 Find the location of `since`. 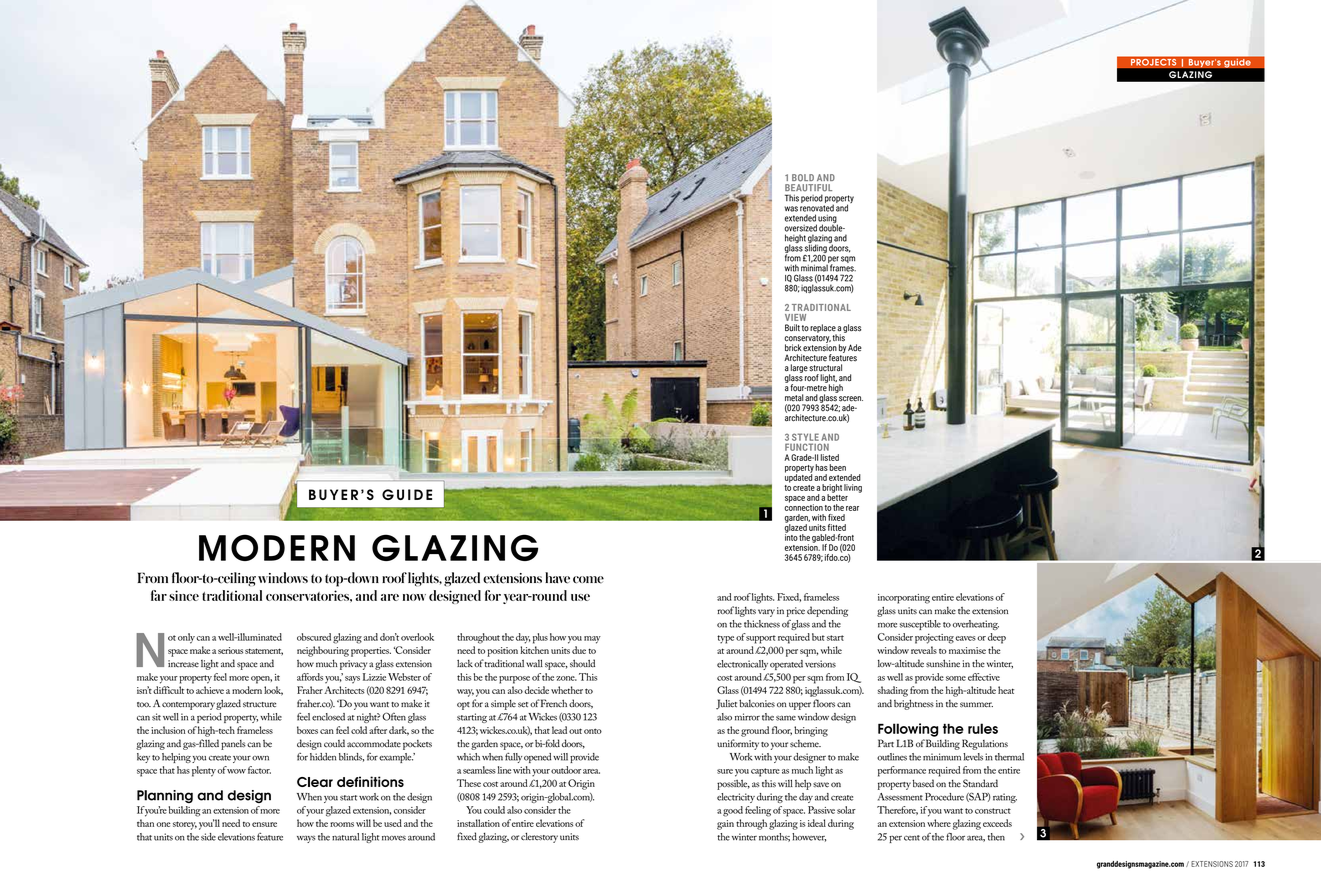

since is located at coordinates (184, 595).
